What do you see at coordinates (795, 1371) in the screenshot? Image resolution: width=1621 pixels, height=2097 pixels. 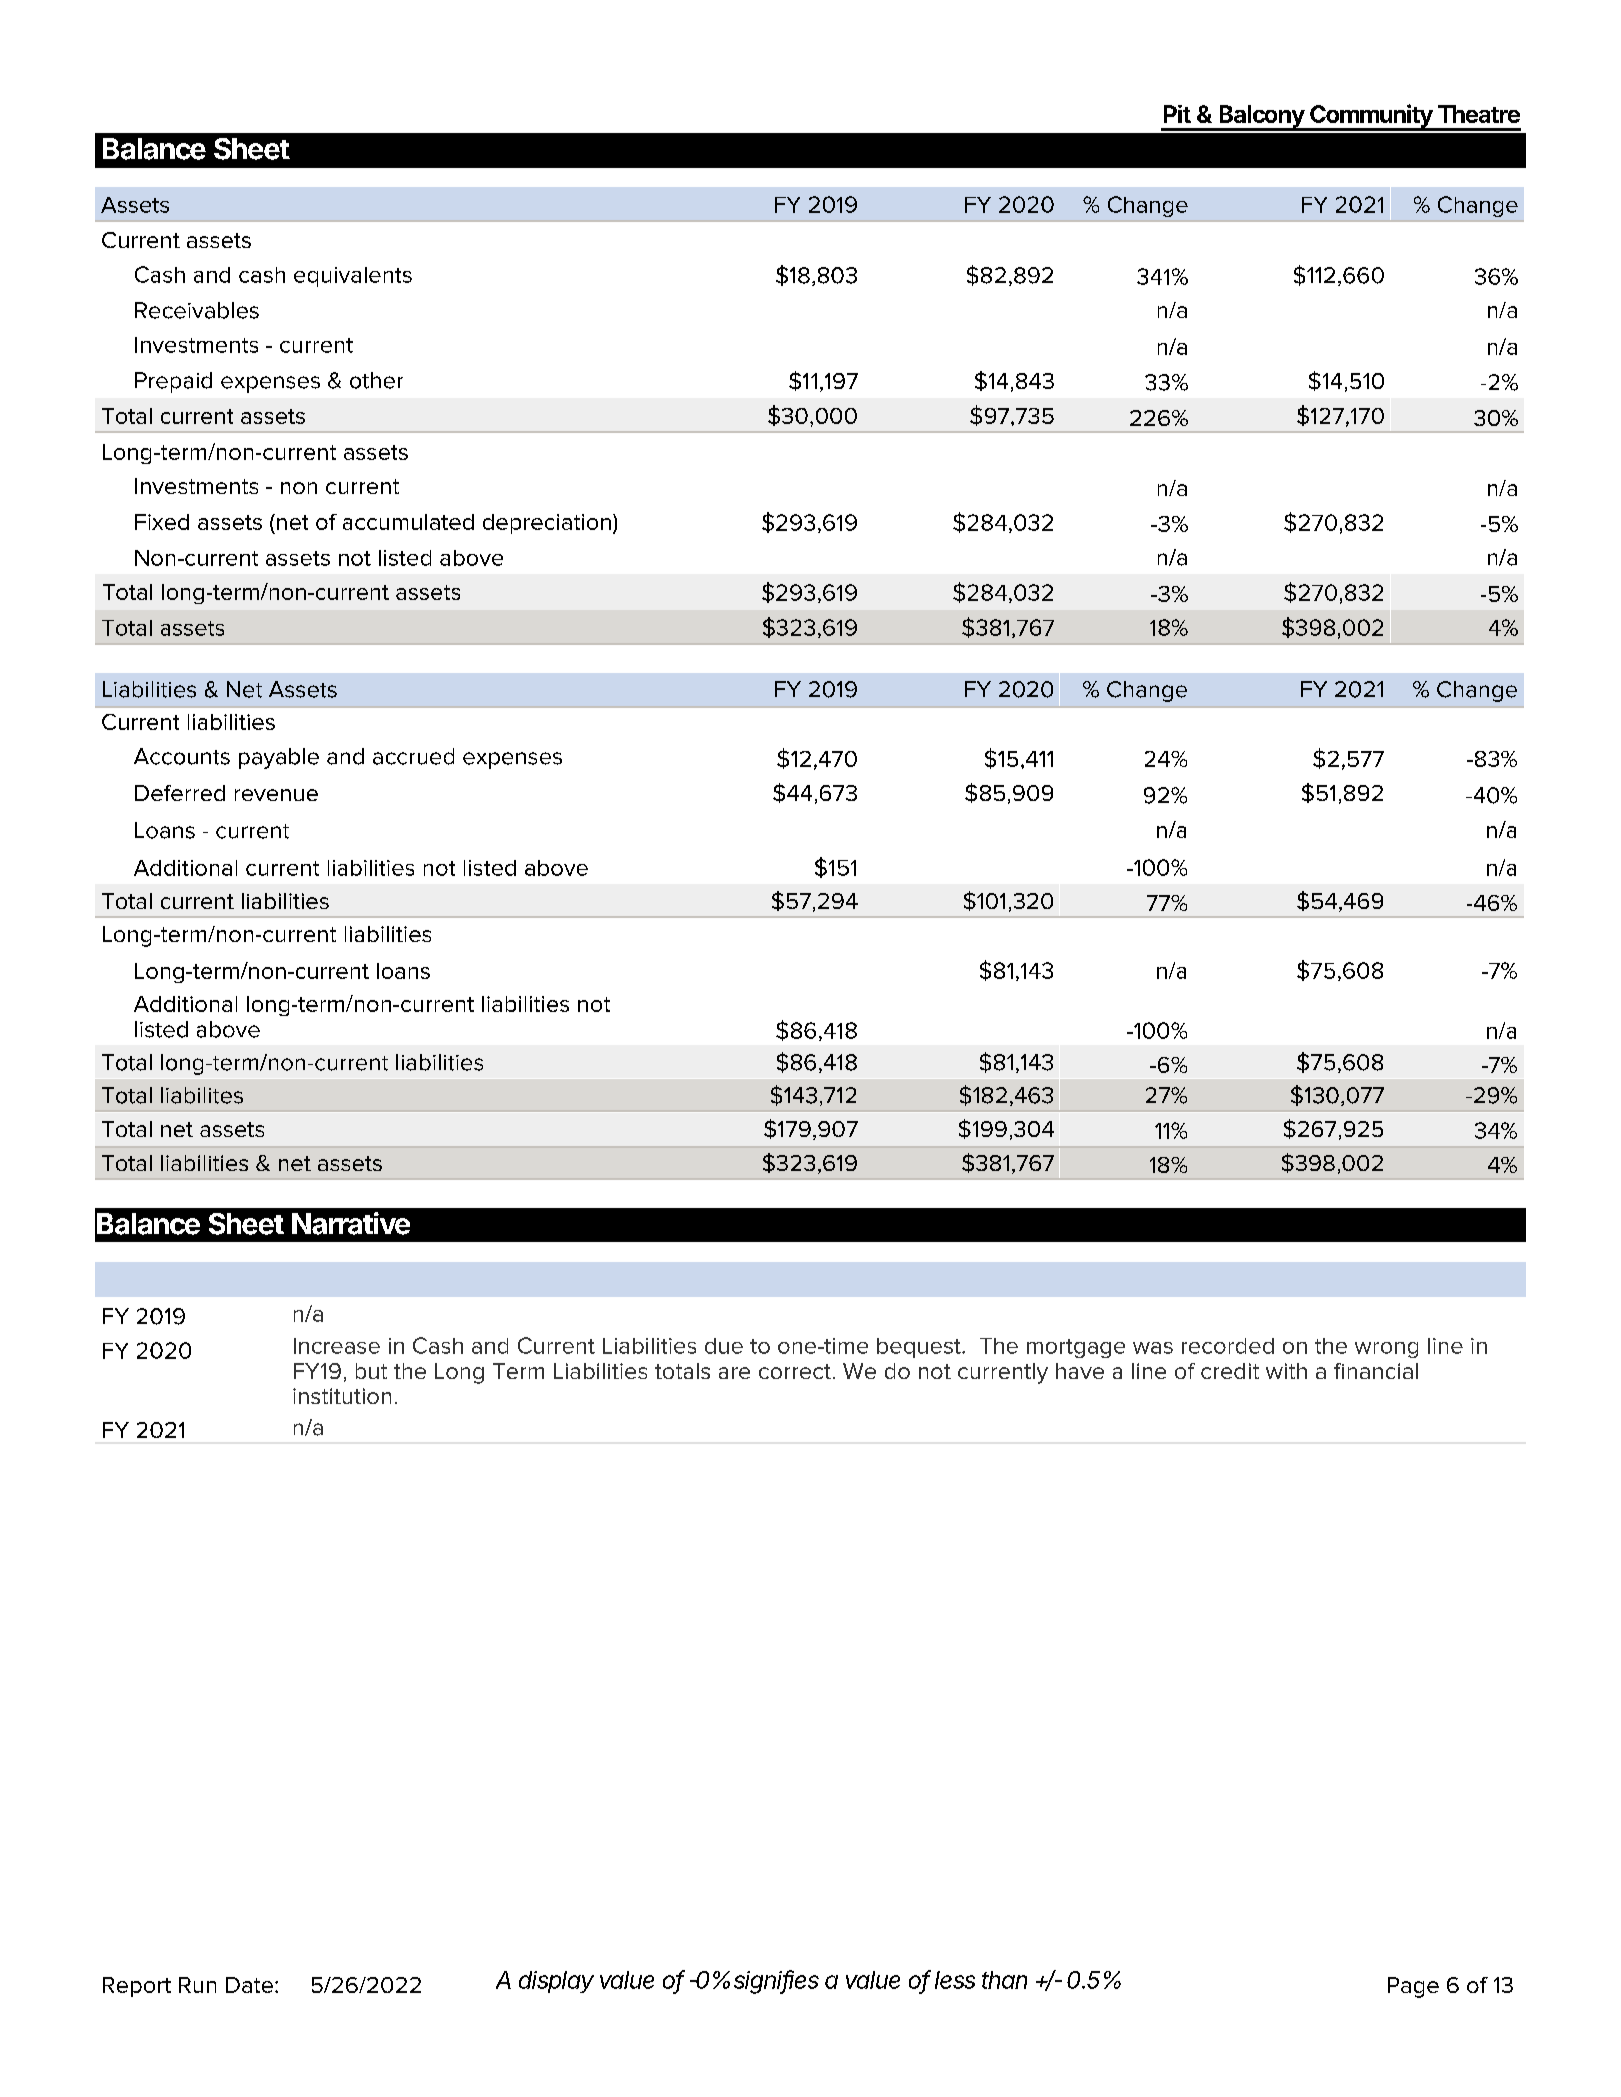 I see `correct` at bounding box center [795, 1371].
